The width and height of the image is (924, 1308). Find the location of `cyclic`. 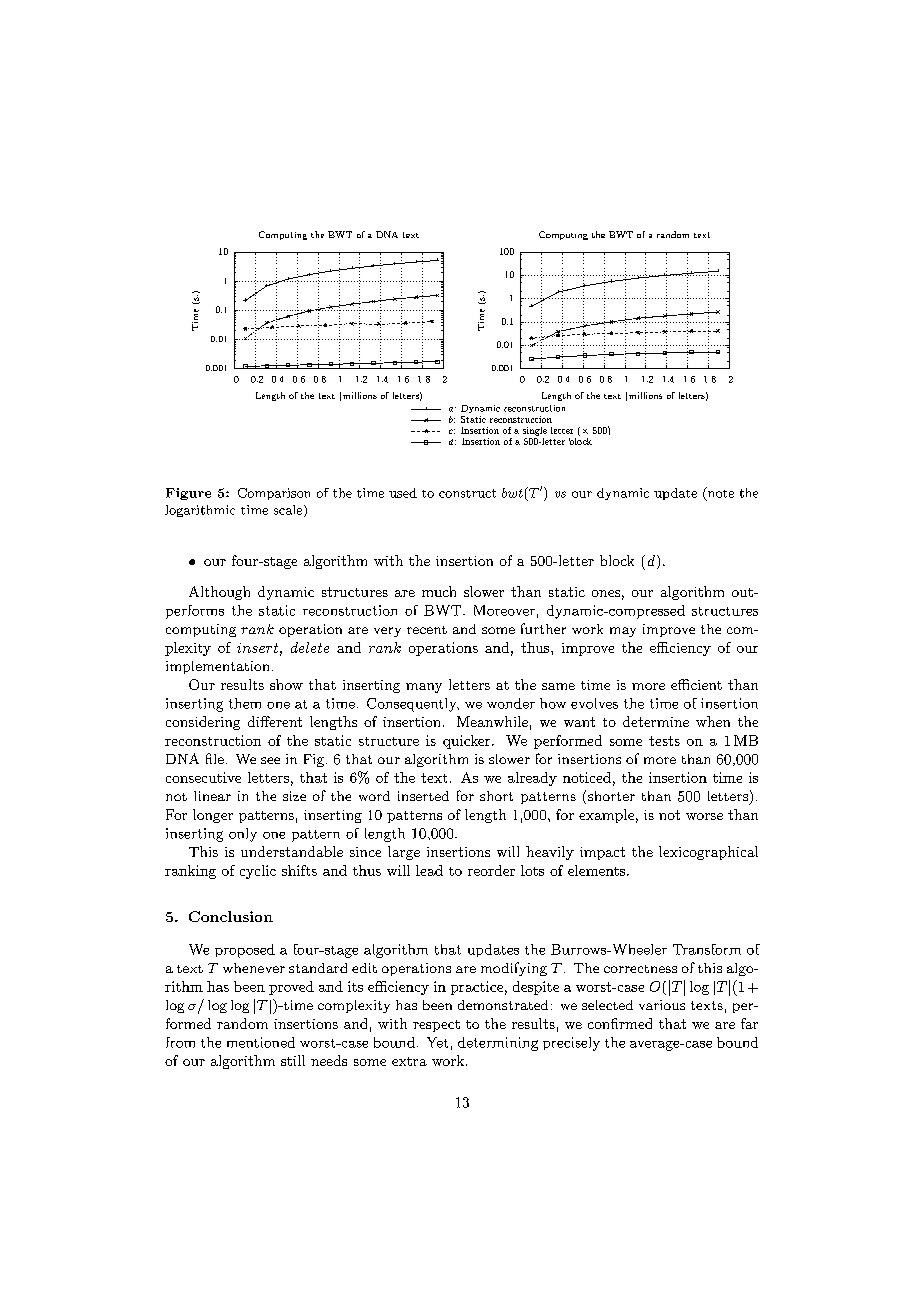

cyclic is located at coordinates (258, 872).
